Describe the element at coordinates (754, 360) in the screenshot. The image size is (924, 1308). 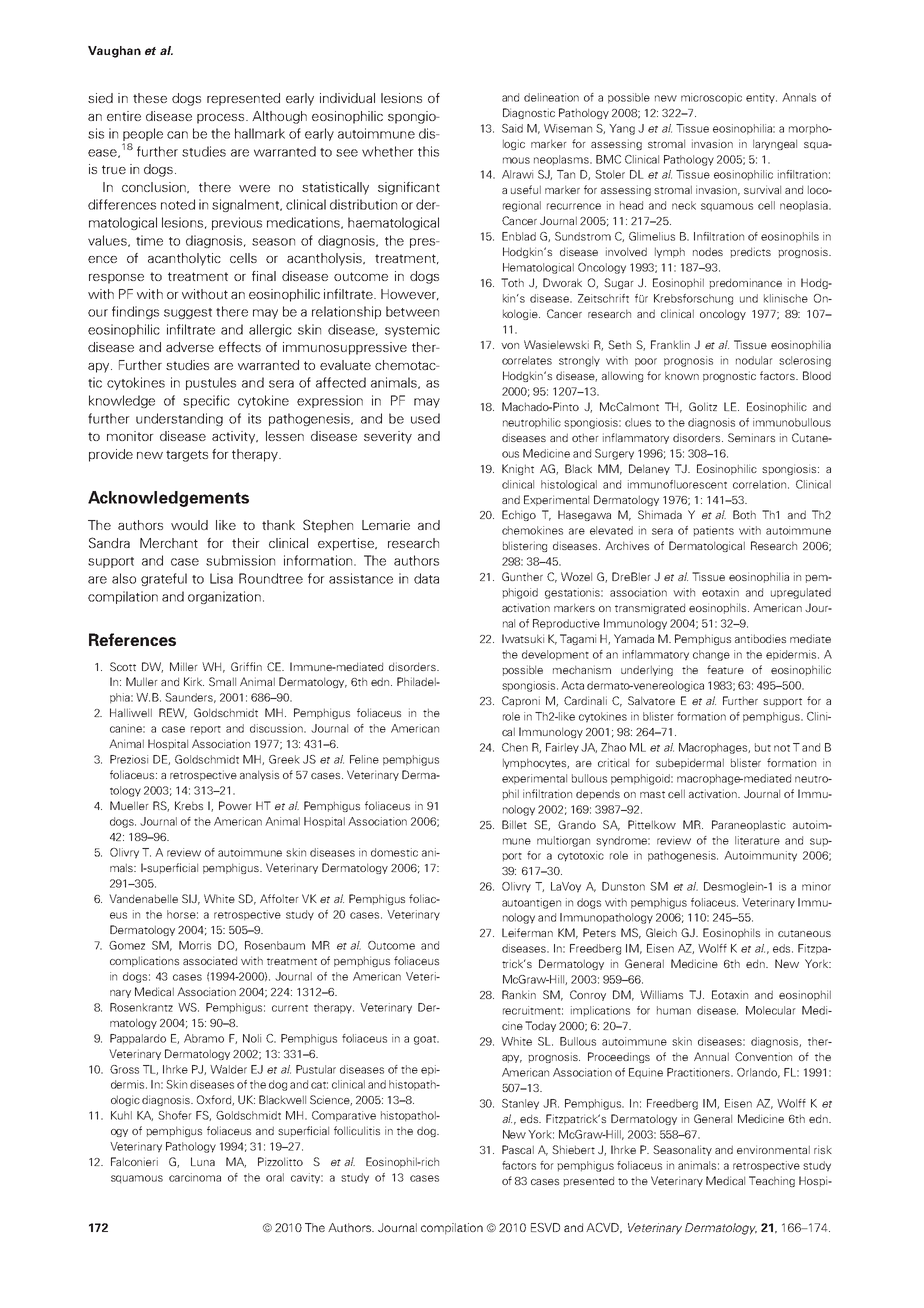
I see `nodular` at that location.
